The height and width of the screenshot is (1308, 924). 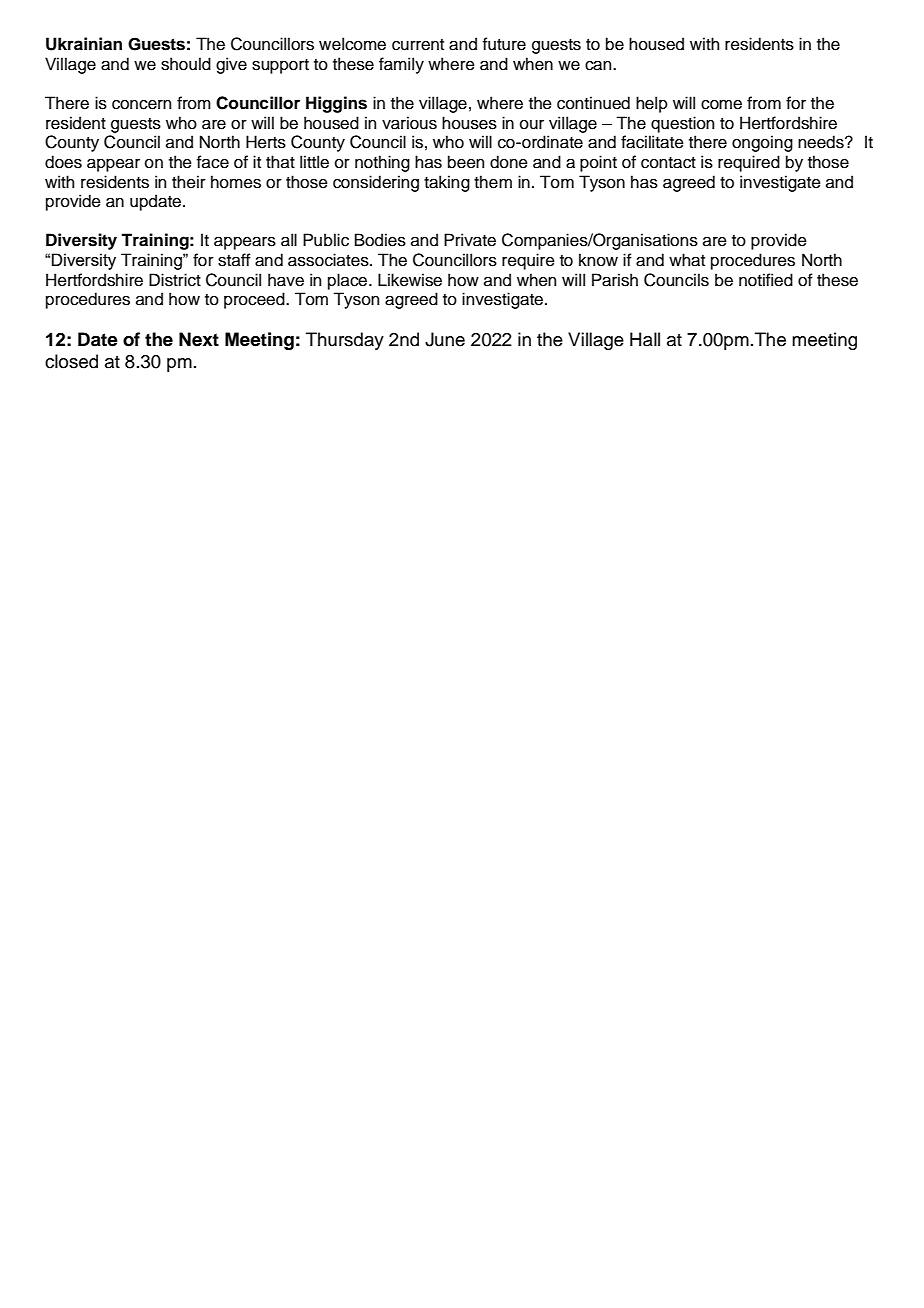 What do you see at coordinates (668, 163) in the screenshot?
I see `contact` at bounding box center [668, 163].
